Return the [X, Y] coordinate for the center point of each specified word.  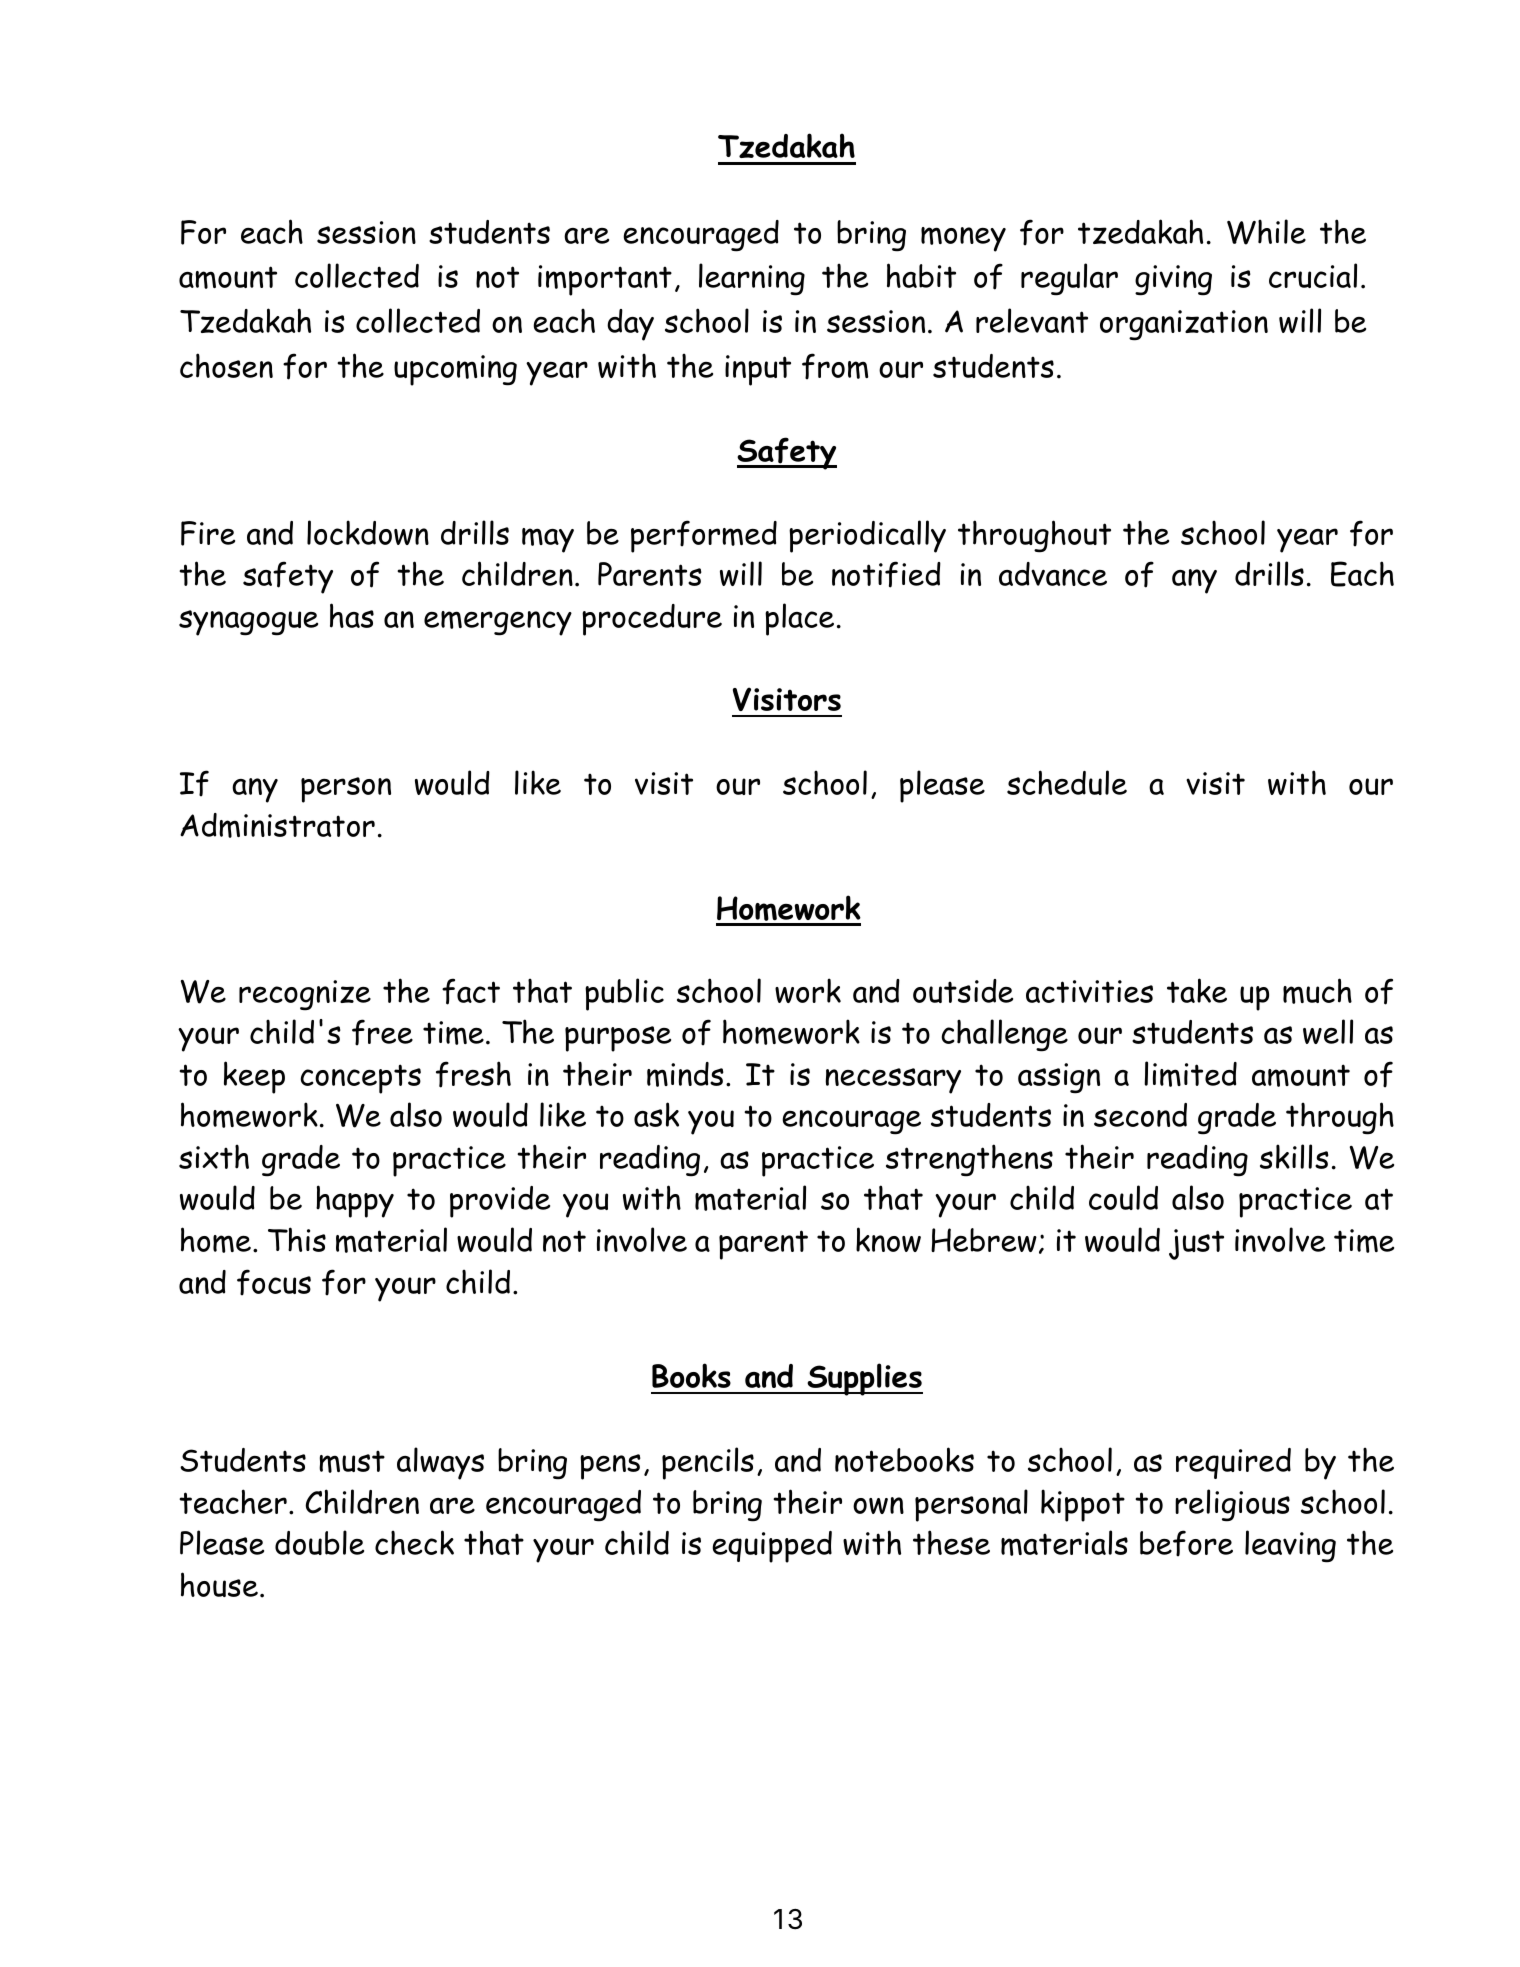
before [1186, 1543]
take [1197, 990]
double [319, 1542]
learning [752, 279]
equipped [772, 1547]
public [624, 994]
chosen [226, 365]
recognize [305, 995]
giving [1173, 280]
